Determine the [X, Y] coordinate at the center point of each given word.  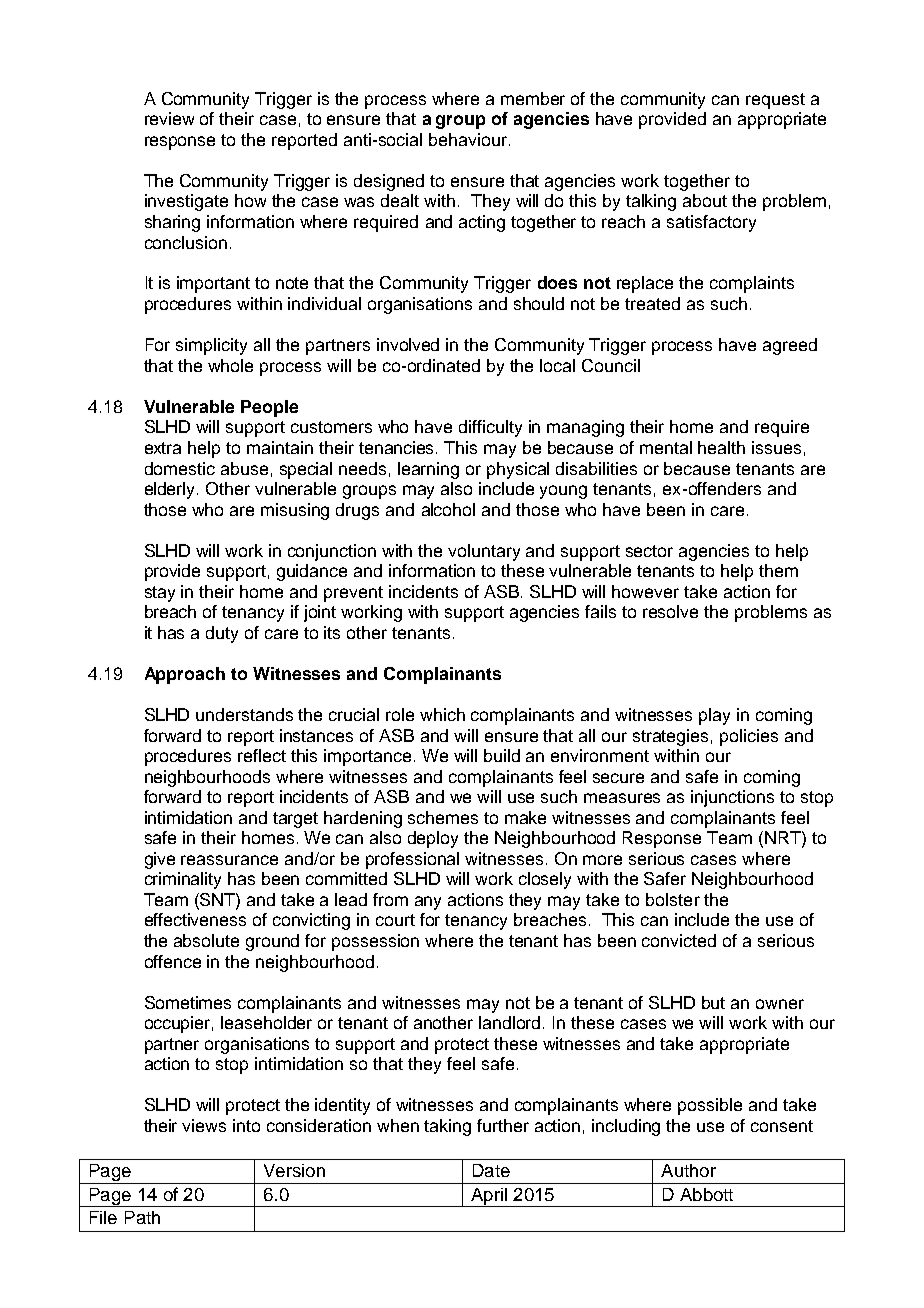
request [775, 101]
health [721, 447]
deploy [433, 839]
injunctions [732, 798]
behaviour [468, 139]
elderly [171, 490]
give [160, 860]
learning [428, 470]
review [169, 118]
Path [142, 1217]
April [489, 1197]
